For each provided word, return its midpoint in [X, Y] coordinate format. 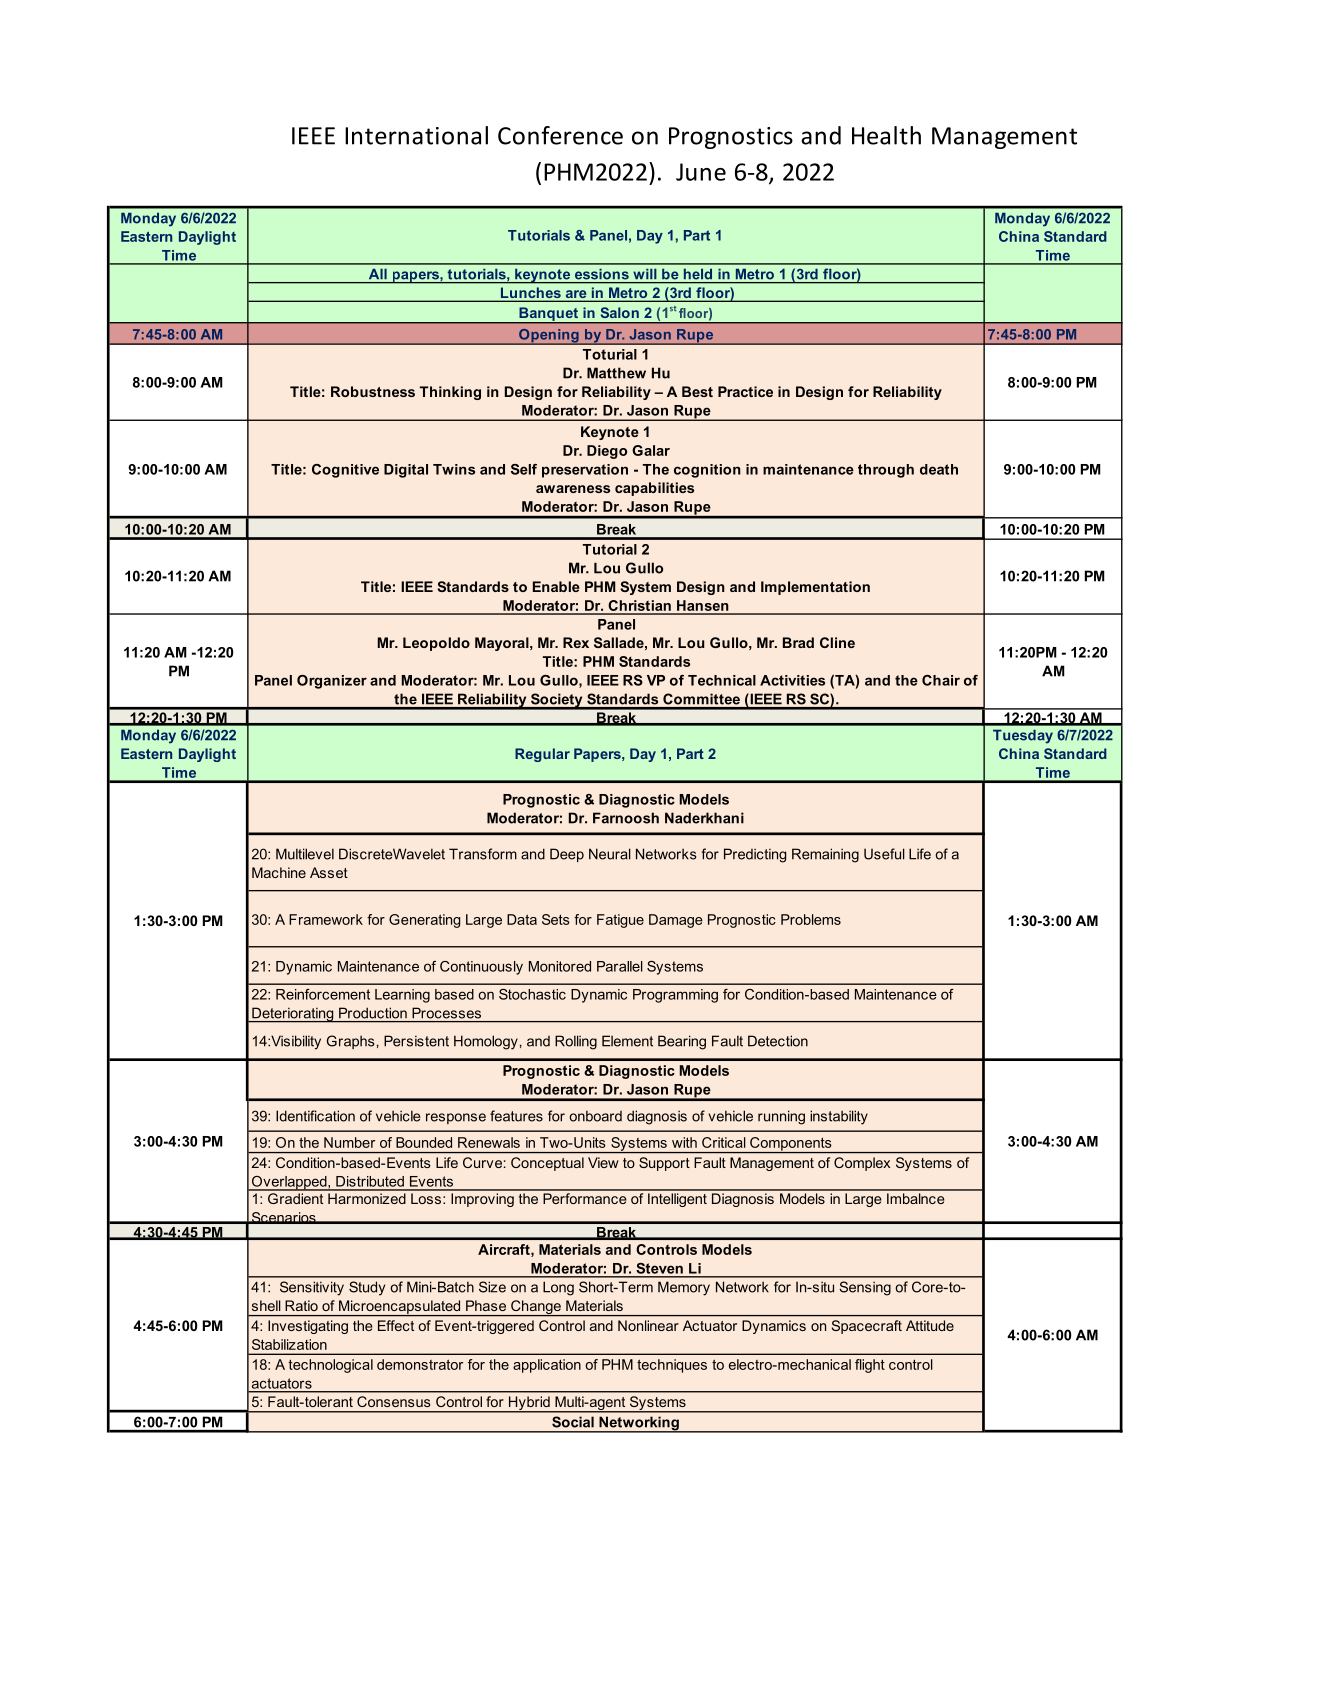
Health [886, 135]
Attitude [930, 1325]
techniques [672, 1366]
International [416, 135]
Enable [556, 586]
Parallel [620, 966]
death [939, 469]
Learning [402, 996]
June [701, 172]
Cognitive [345, 471]
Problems [811, 919]
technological [331, 1366]
